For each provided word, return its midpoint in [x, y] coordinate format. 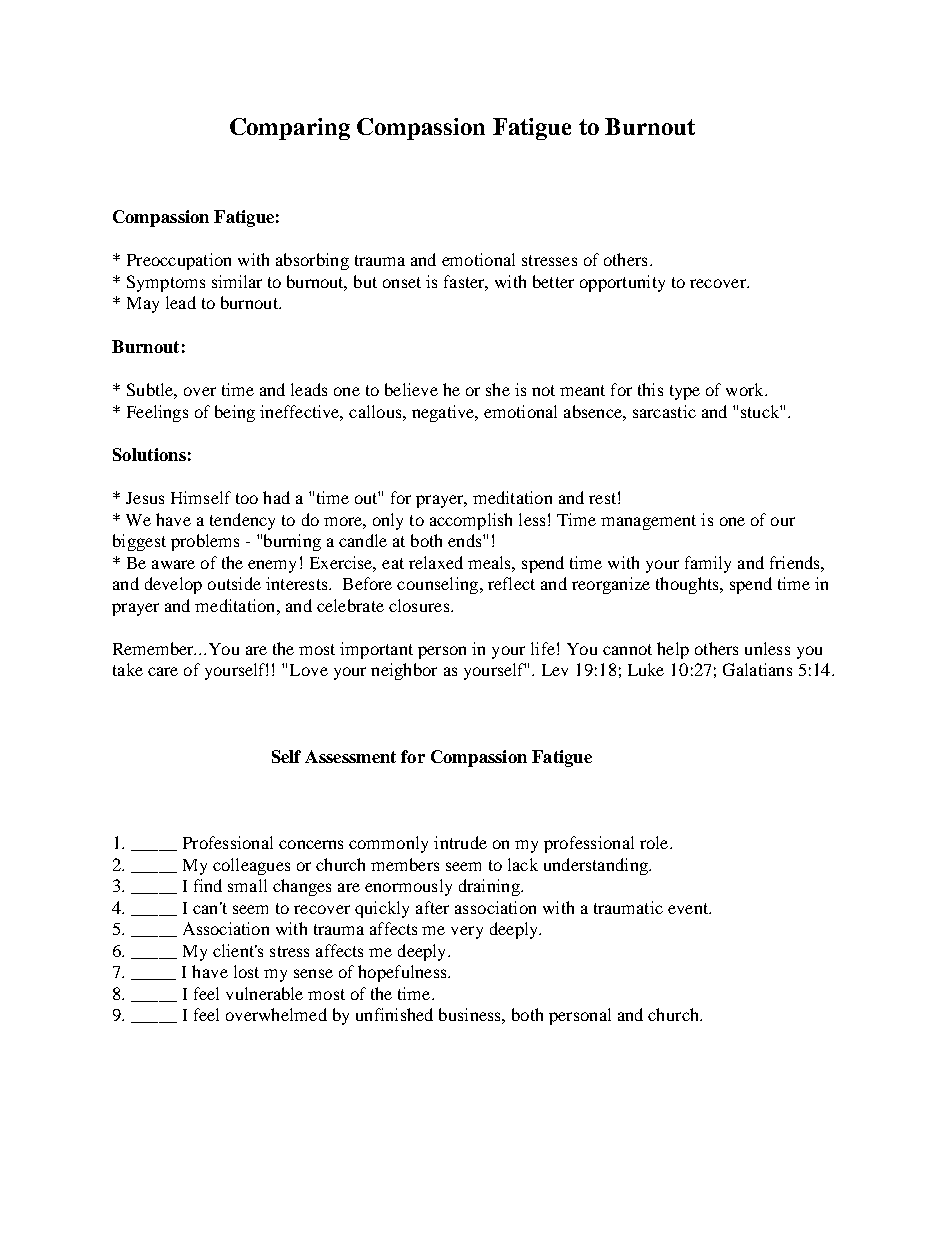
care [163, 671]
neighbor [404, 671]
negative [444, 413]
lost [246, 971]
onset [402, 282]
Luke [646, 669]
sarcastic [664, 411]
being [235, 413]
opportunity [622, 283]
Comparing [290, 129]
